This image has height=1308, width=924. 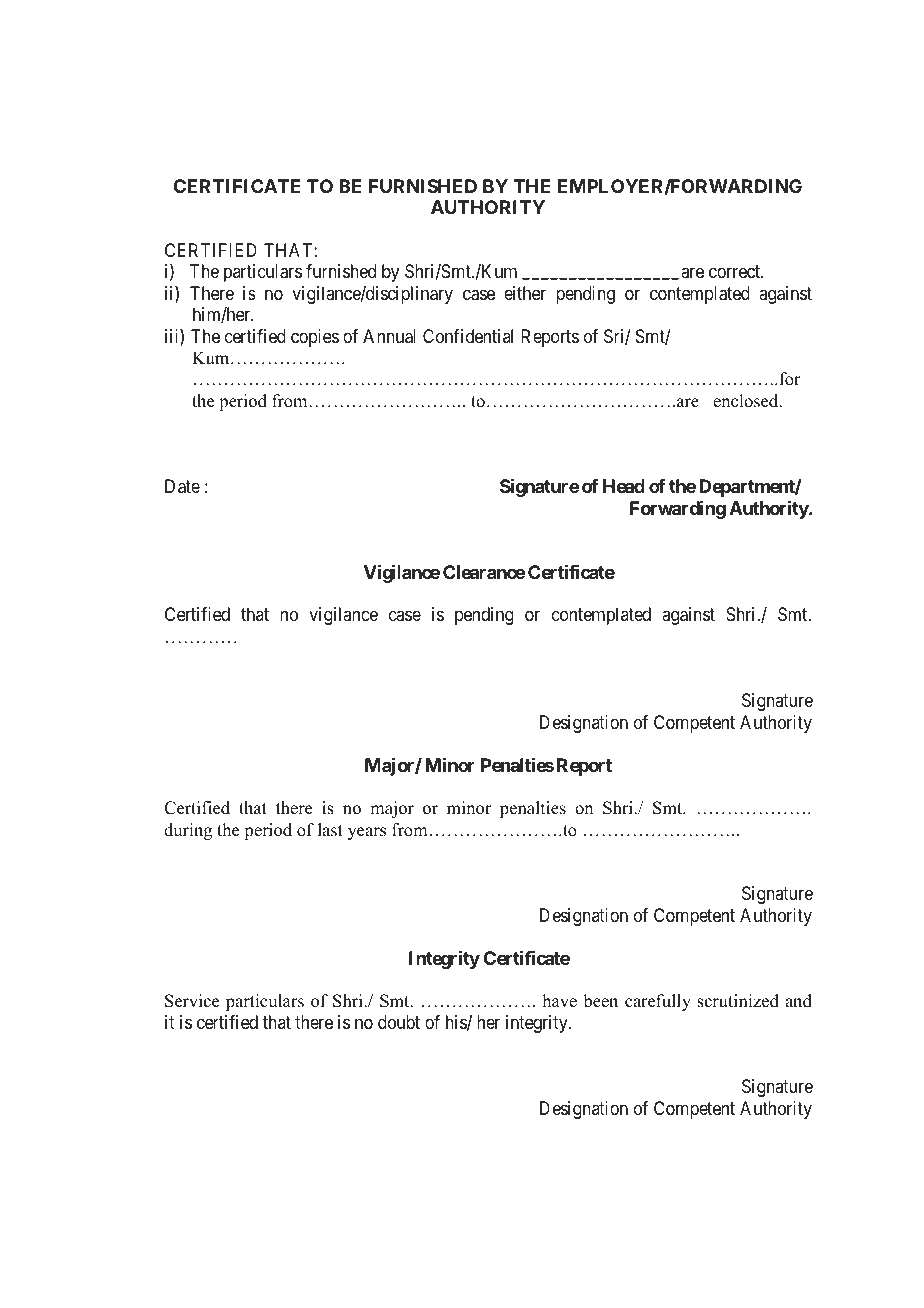 I want to click on Date, so click(x=182, y=486).
